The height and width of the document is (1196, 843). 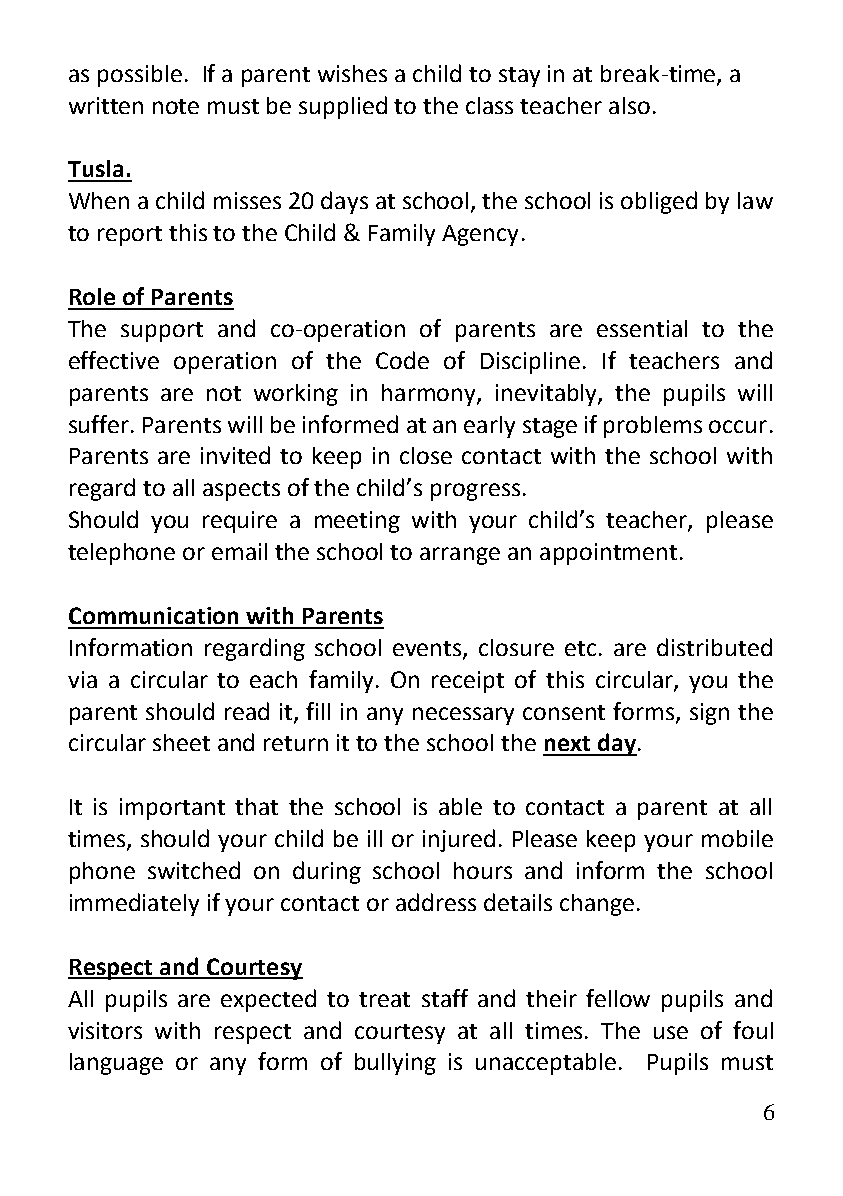 I want to click on visitors, so click(x=105, y=1030).
